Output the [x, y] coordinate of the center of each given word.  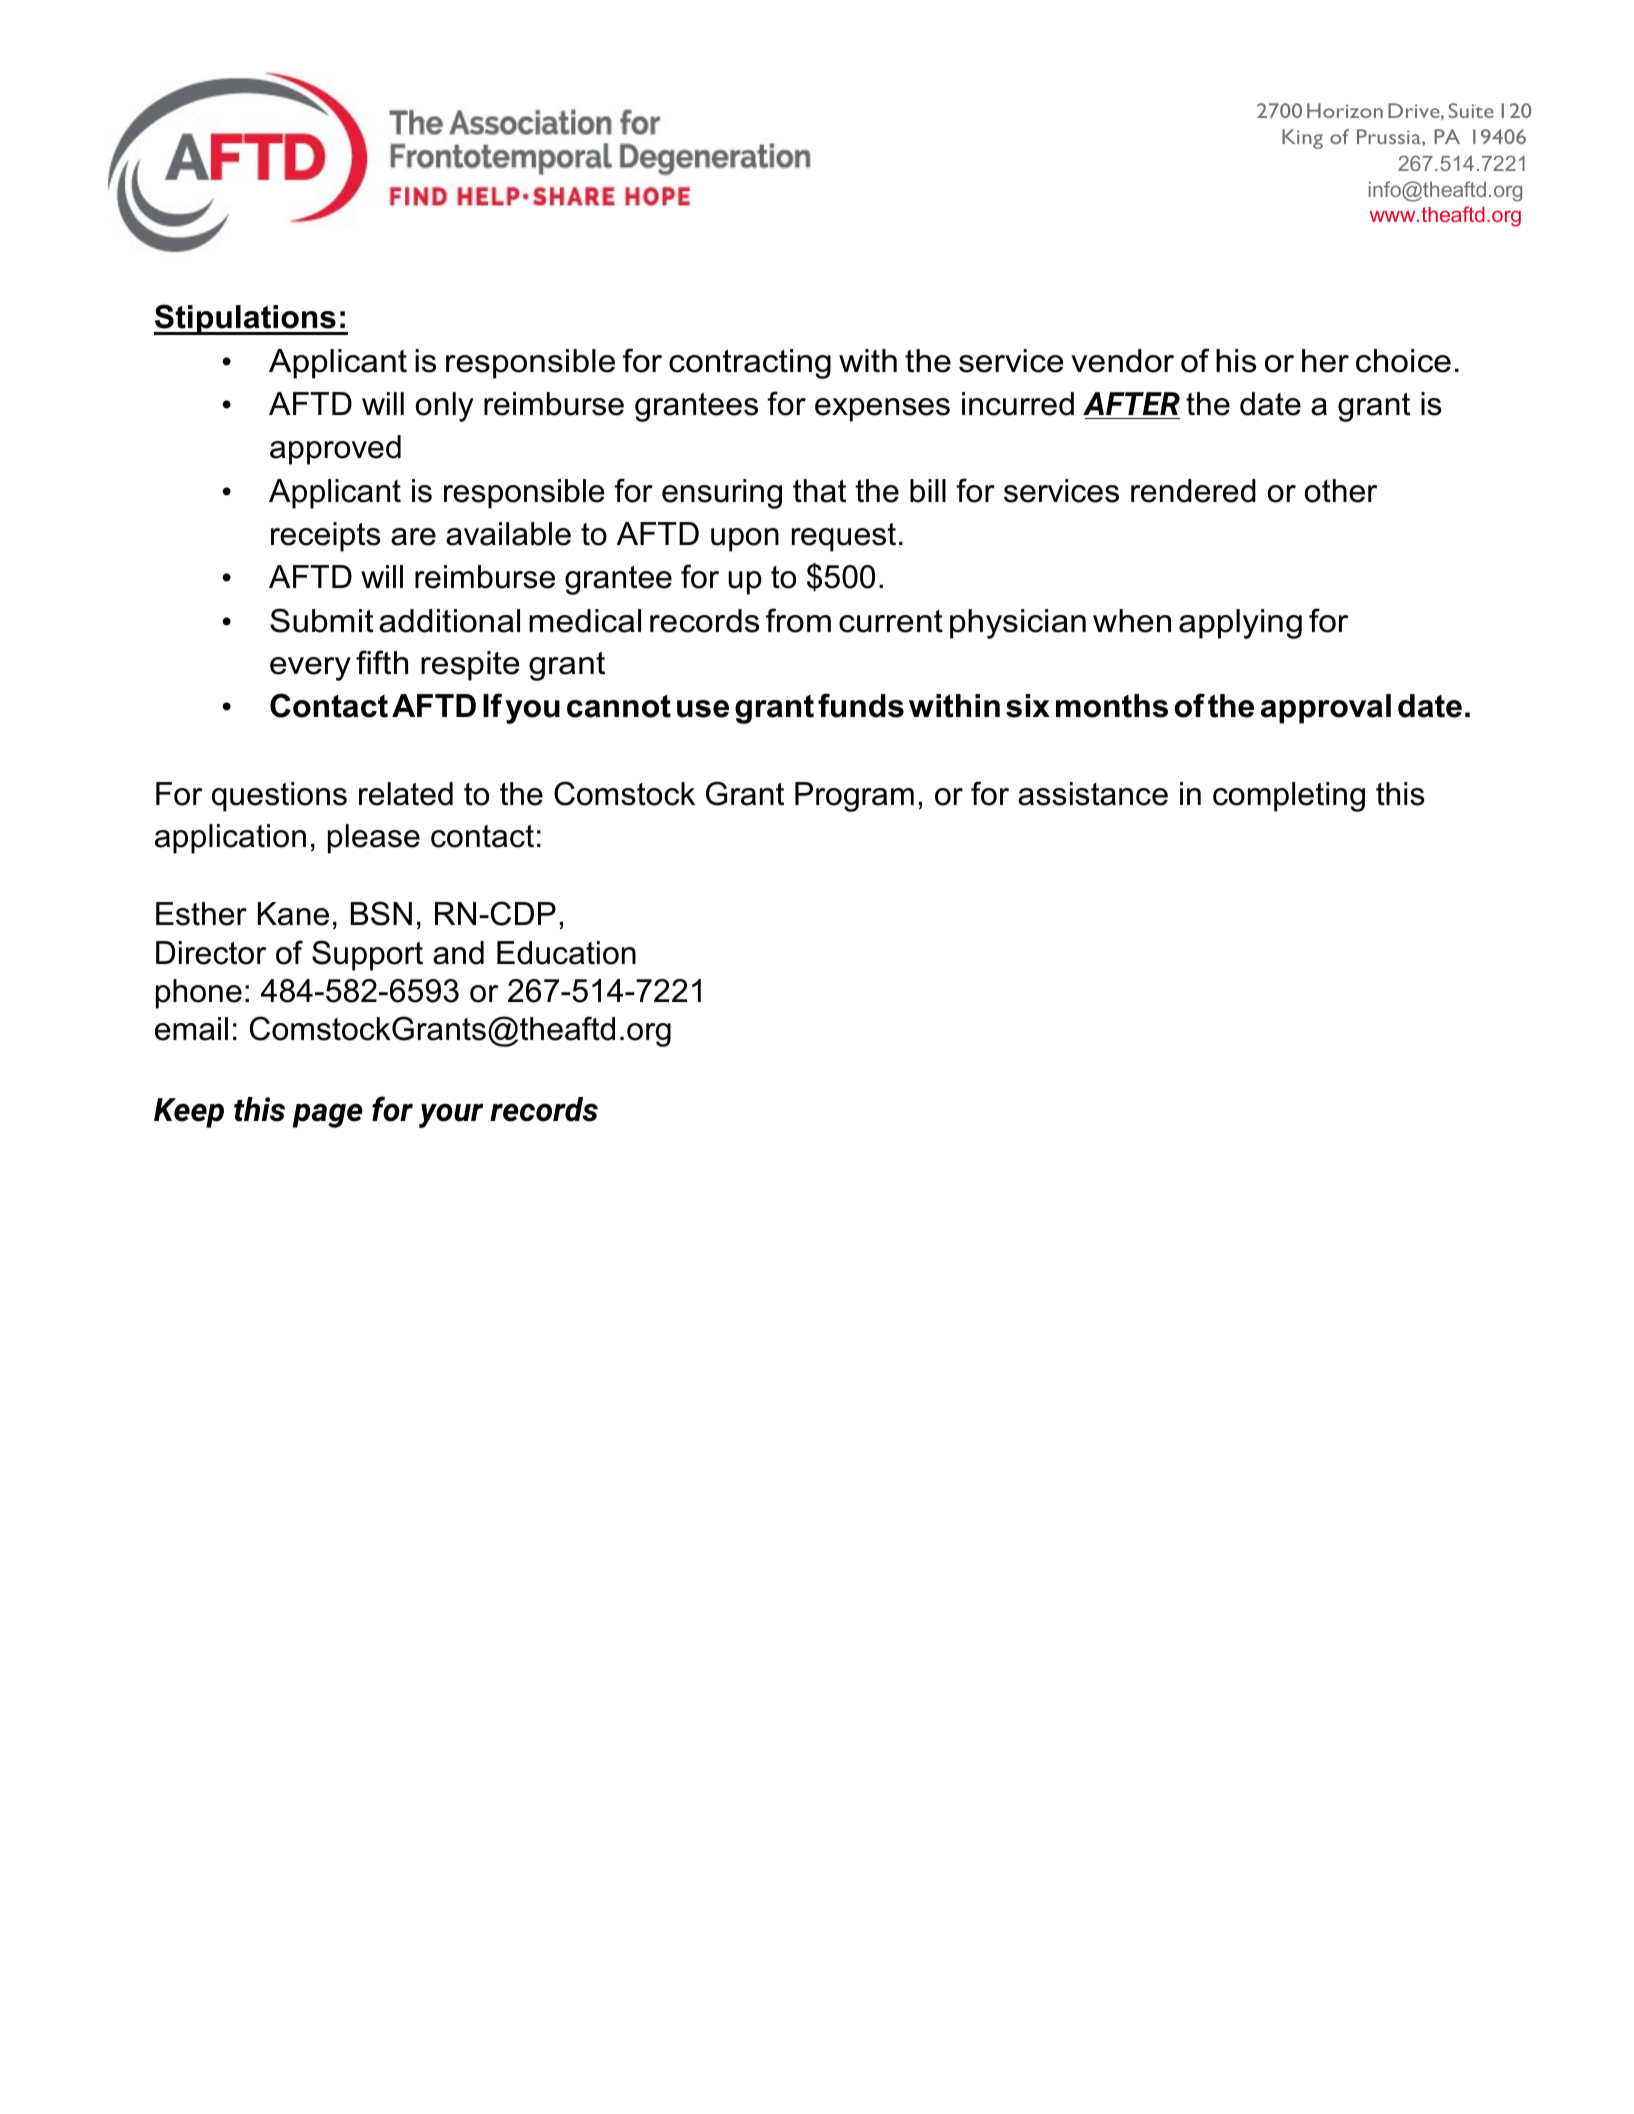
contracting [750, 364]
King [1302, 139]
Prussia [1390, 136]
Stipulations [246, 319]
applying [1240, 624]
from [798, 620]
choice [1403, 361]
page [328, 1115]
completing [1289, 797]
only [445, 407]
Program [854, 797]
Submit [322, 620]
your [451, 1115]
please [374, 839]
